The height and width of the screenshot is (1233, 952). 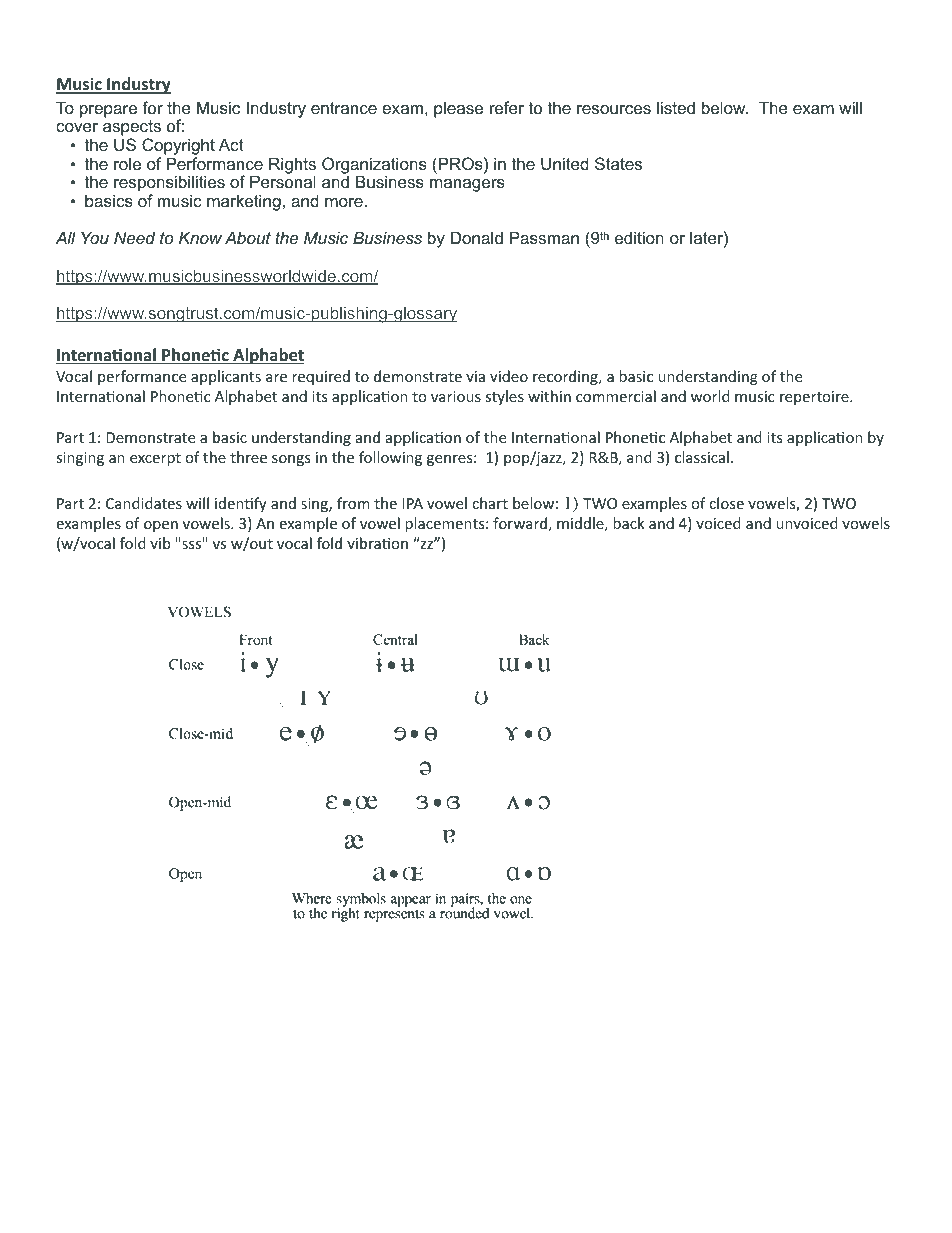 What do you see at coordinates (676, 107) in the screenshot?
I see `listed` at bounding box center [676, 107].
